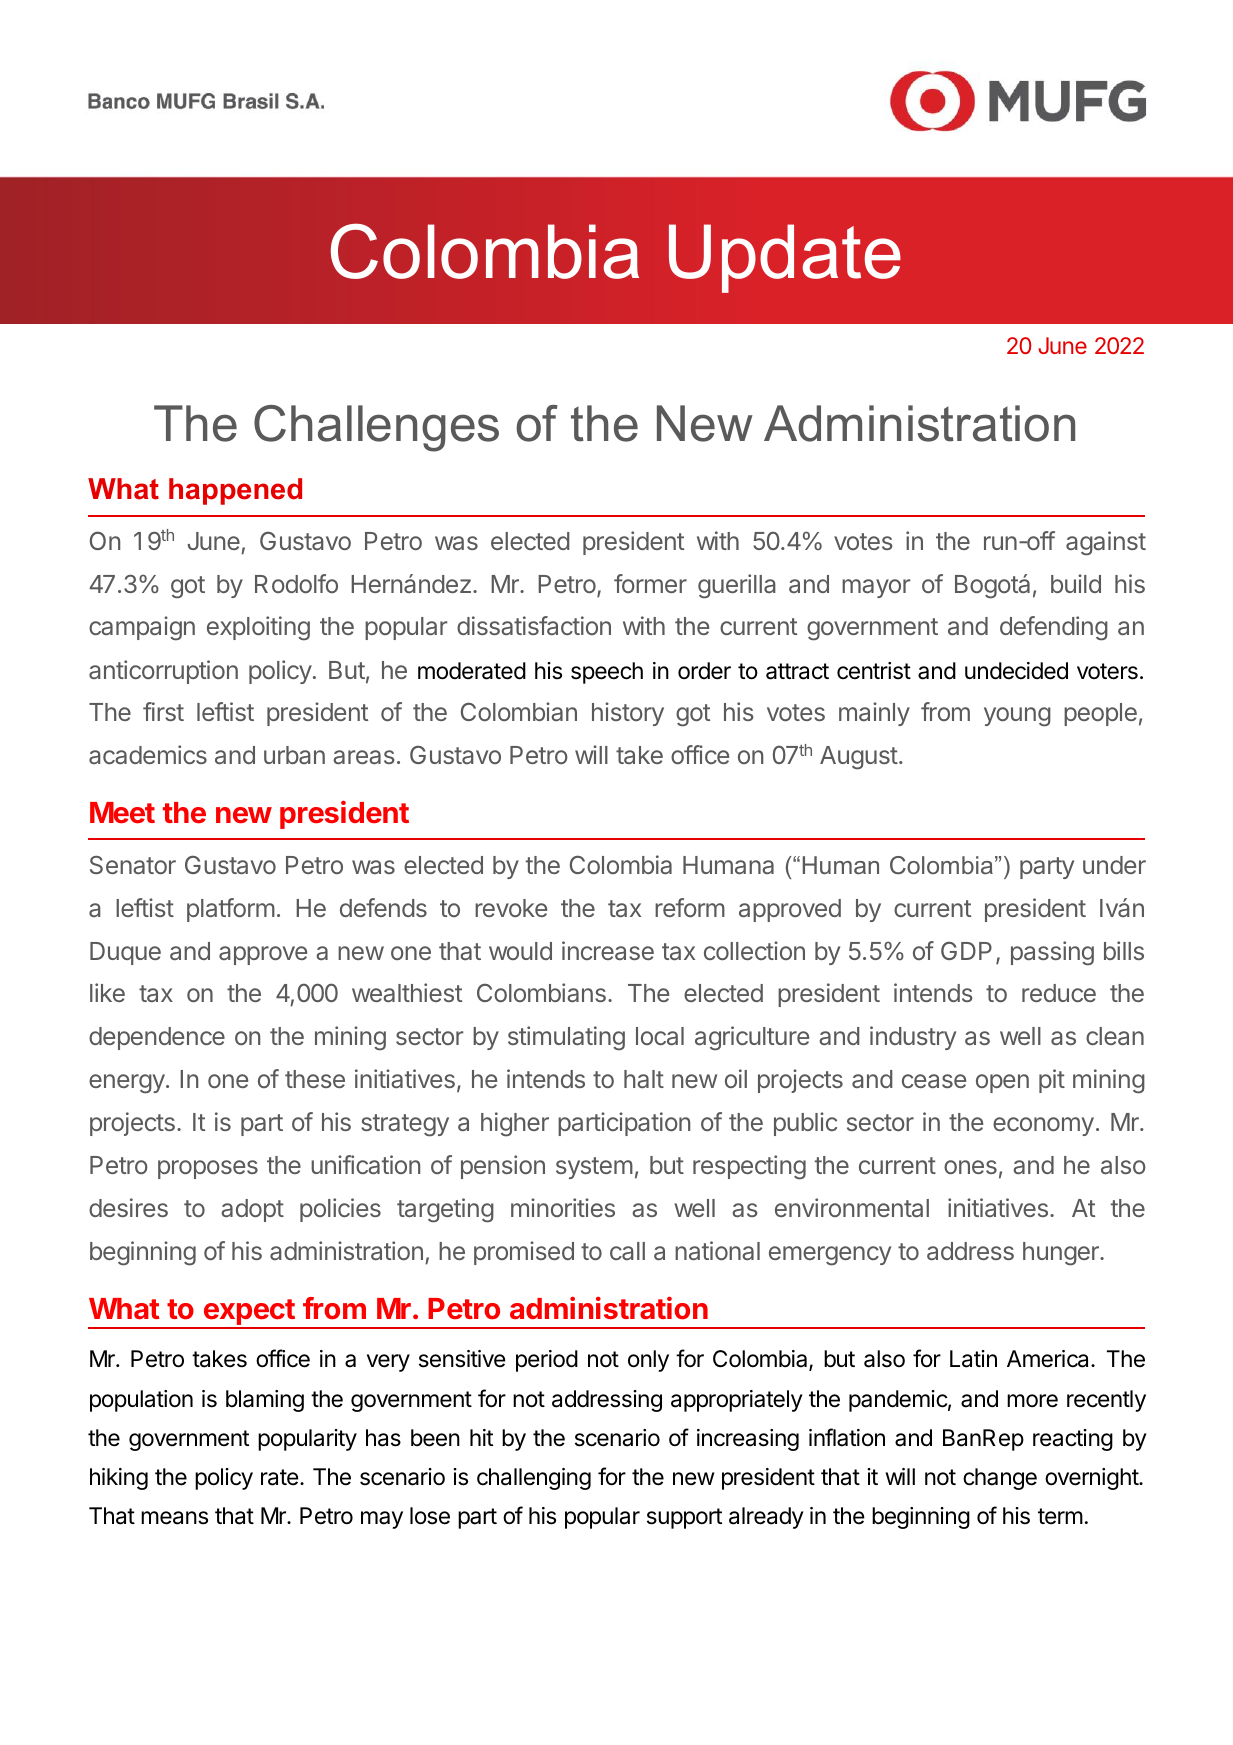 This screenshot has width=1233, height=1745. What do you see at coordinates (376, 428) in the screenshot?
I see `Challenges` at bounding box center [376, 428].
